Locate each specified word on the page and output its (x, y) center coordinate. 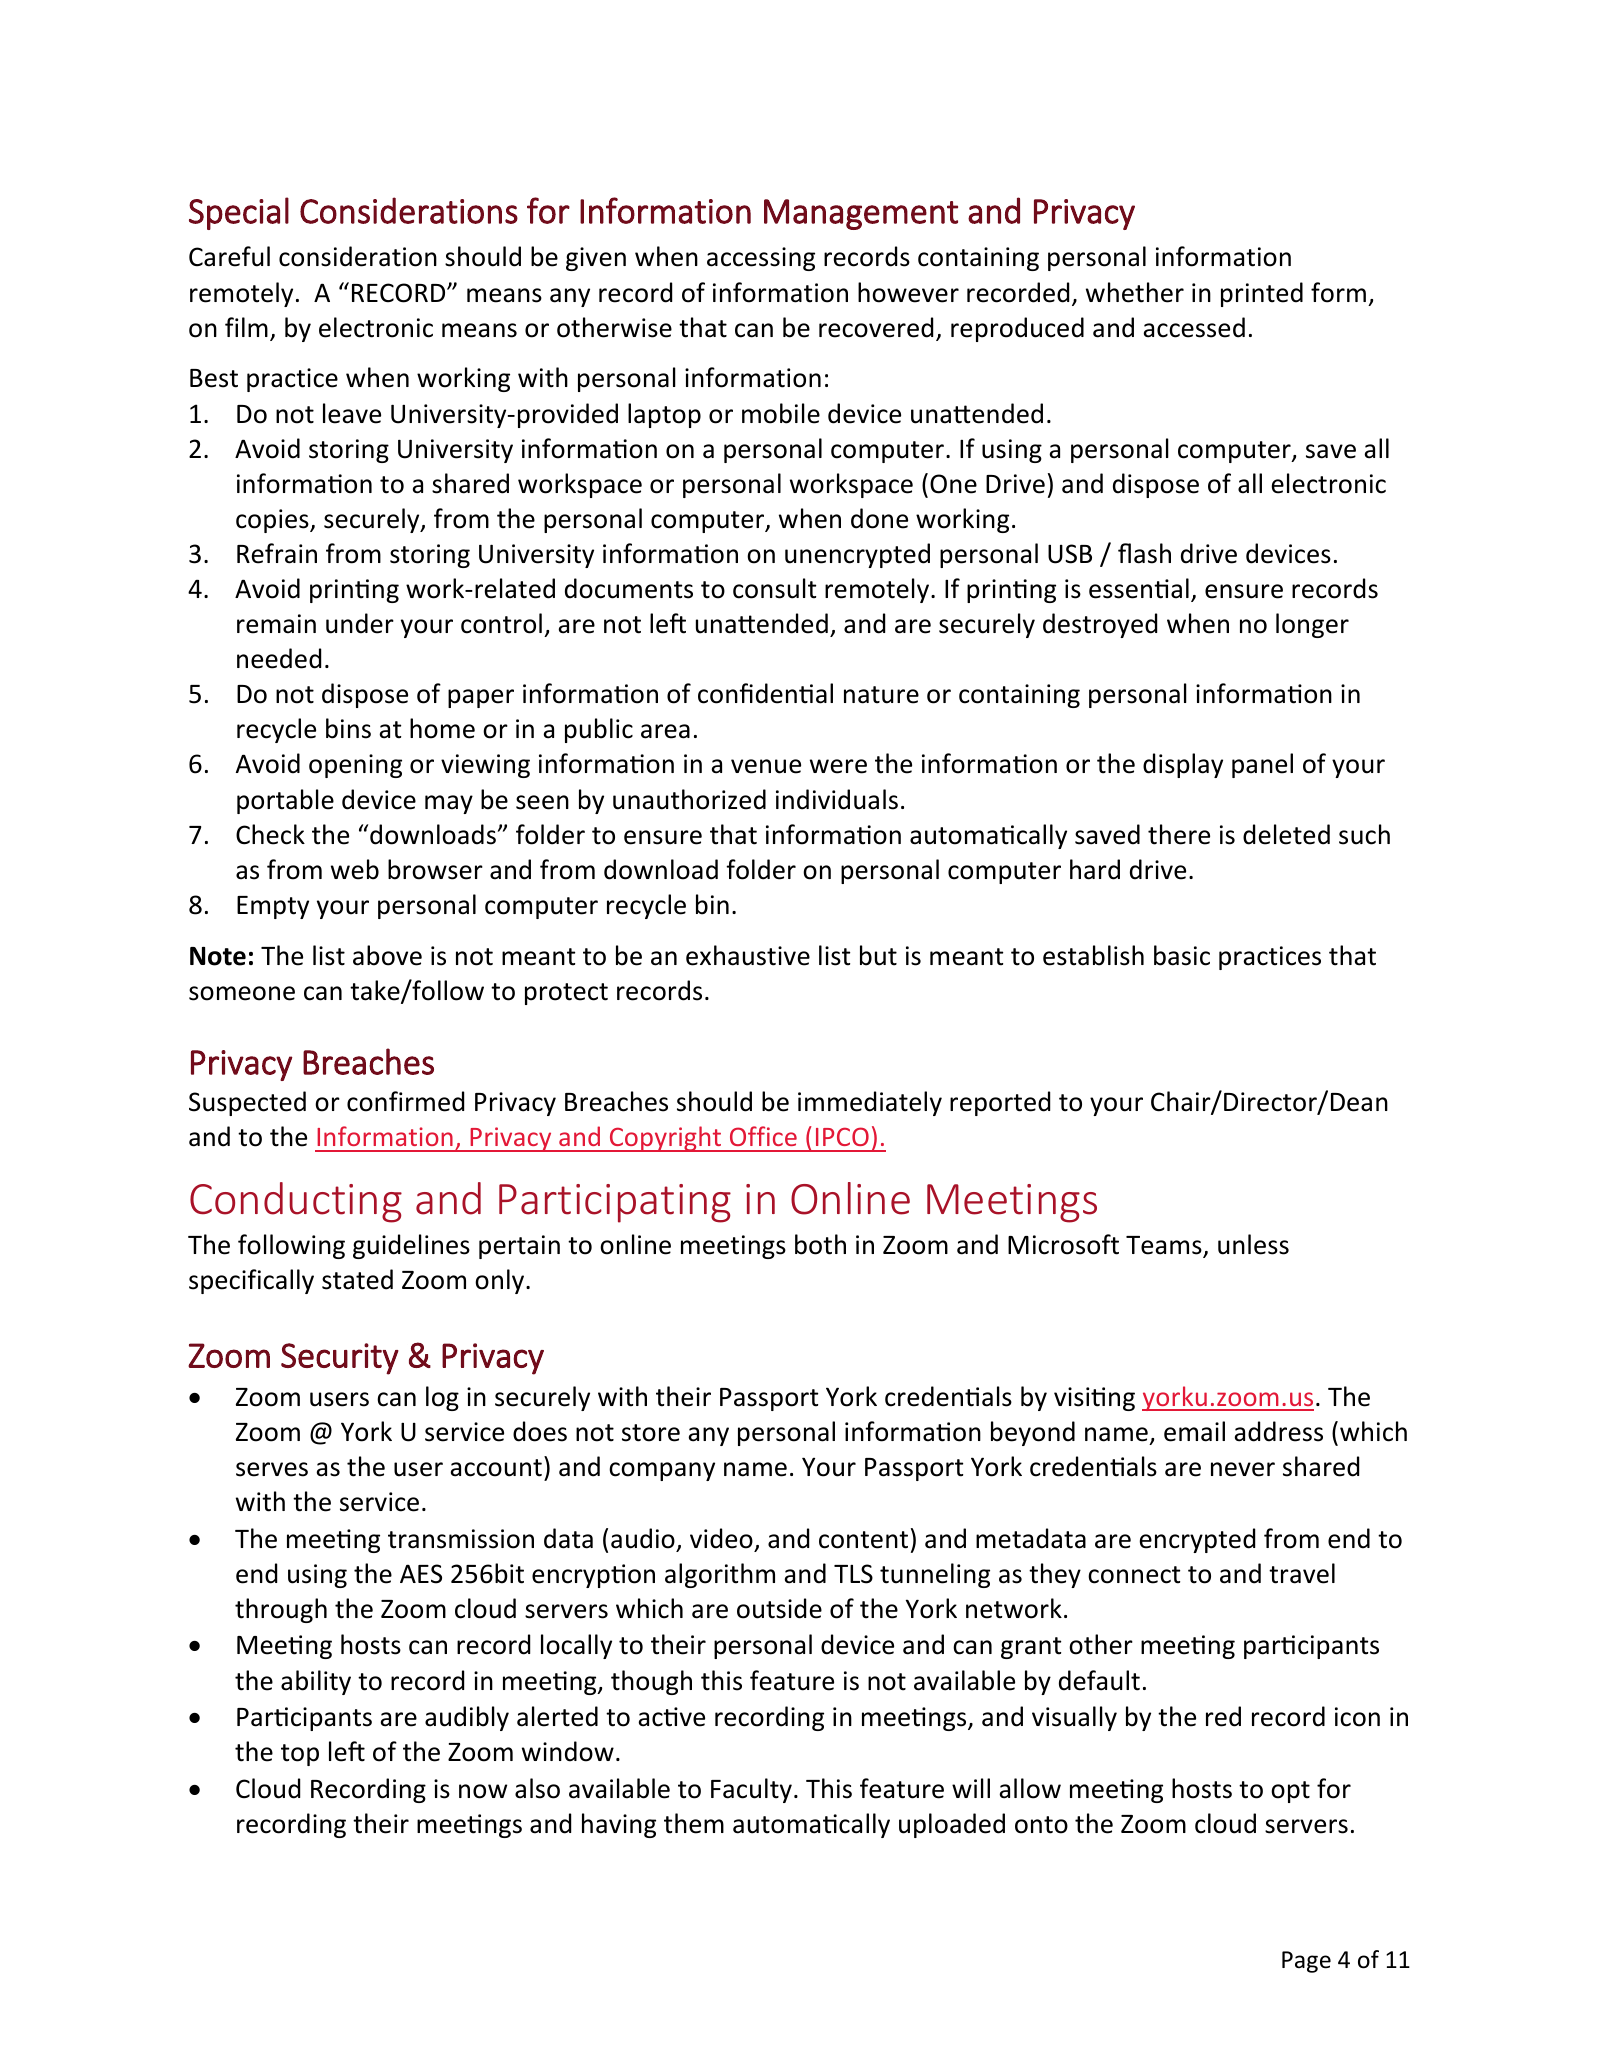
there (1179, 834)
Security (340, 1359)
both (820, 1244)
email (1194, 1431)
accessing (761, 259)
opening (355, 766)
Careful (229, 256)
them (694, 1823)
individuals (837, 799)
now (483, 1791)
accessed (1194, 327)
